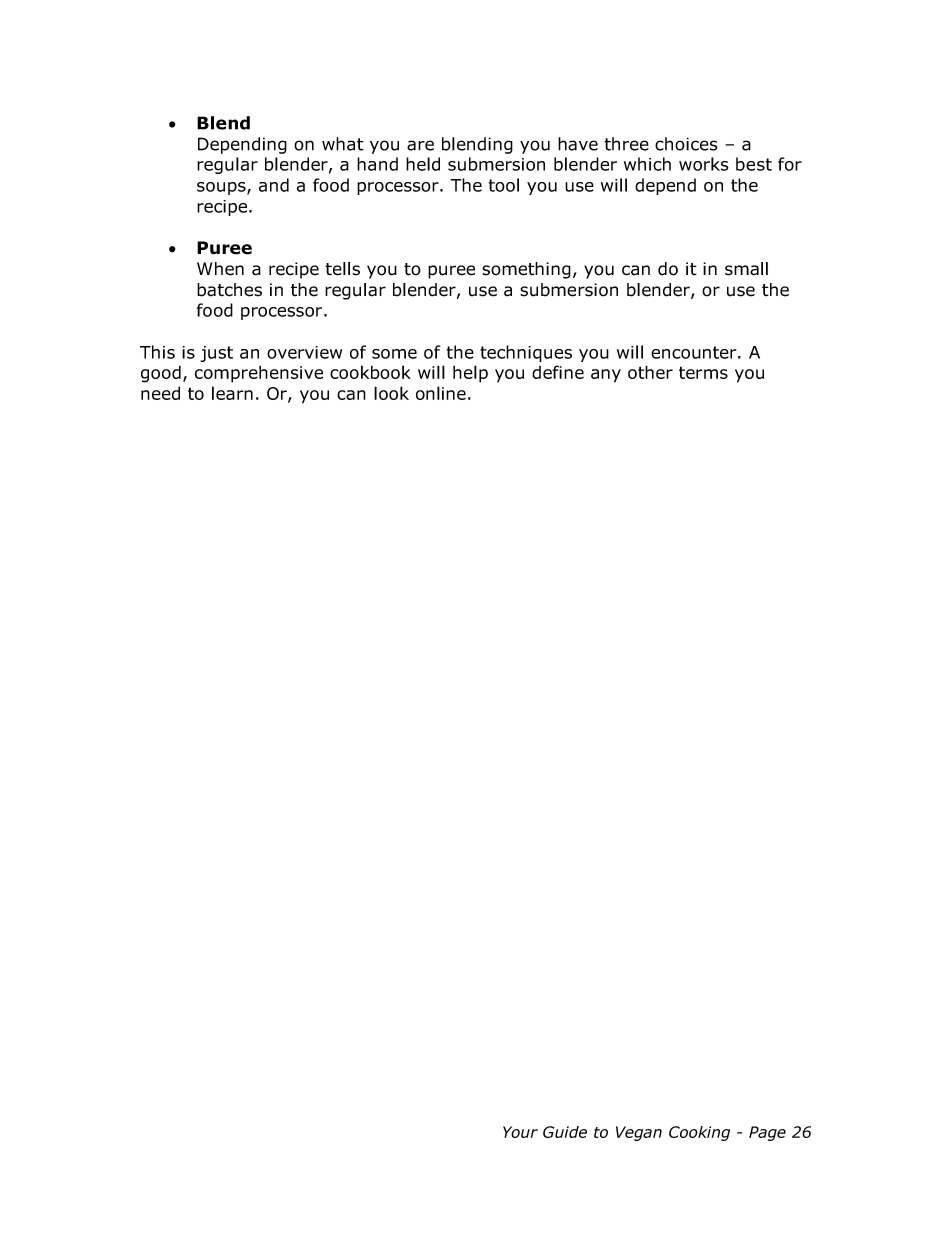 The width and height of the page is (952, 1233). I want to click on look, so click(391, 393).
